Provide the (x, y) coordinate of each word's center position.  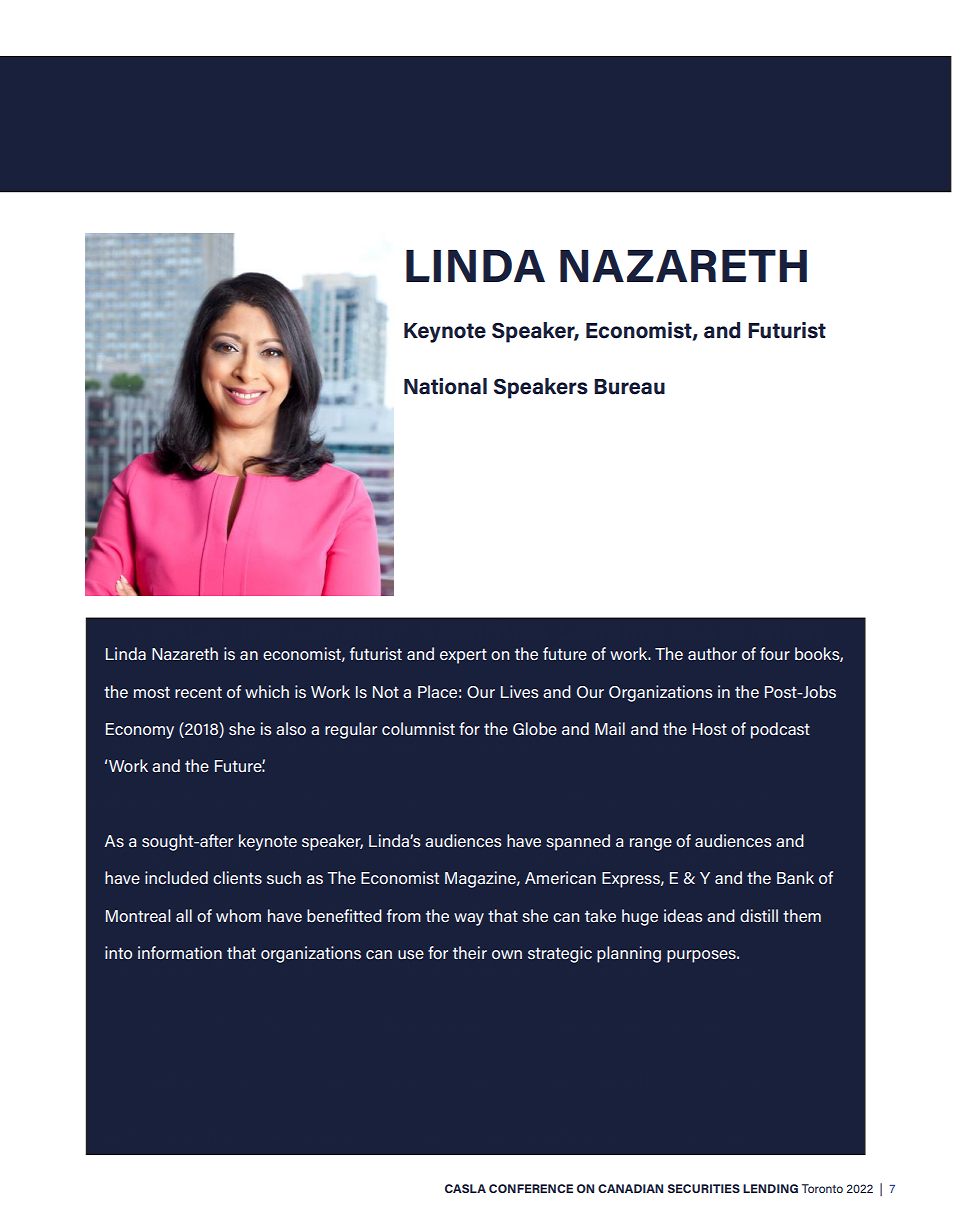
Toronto (822, 1188)
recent (198, 692)
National (445, 386)
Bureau (629, 387)
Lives (519, 691)
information (180, 952)
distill (759, 915)
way (469, 919)
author (712, 653)
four (775, 653)
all (184, 915)
